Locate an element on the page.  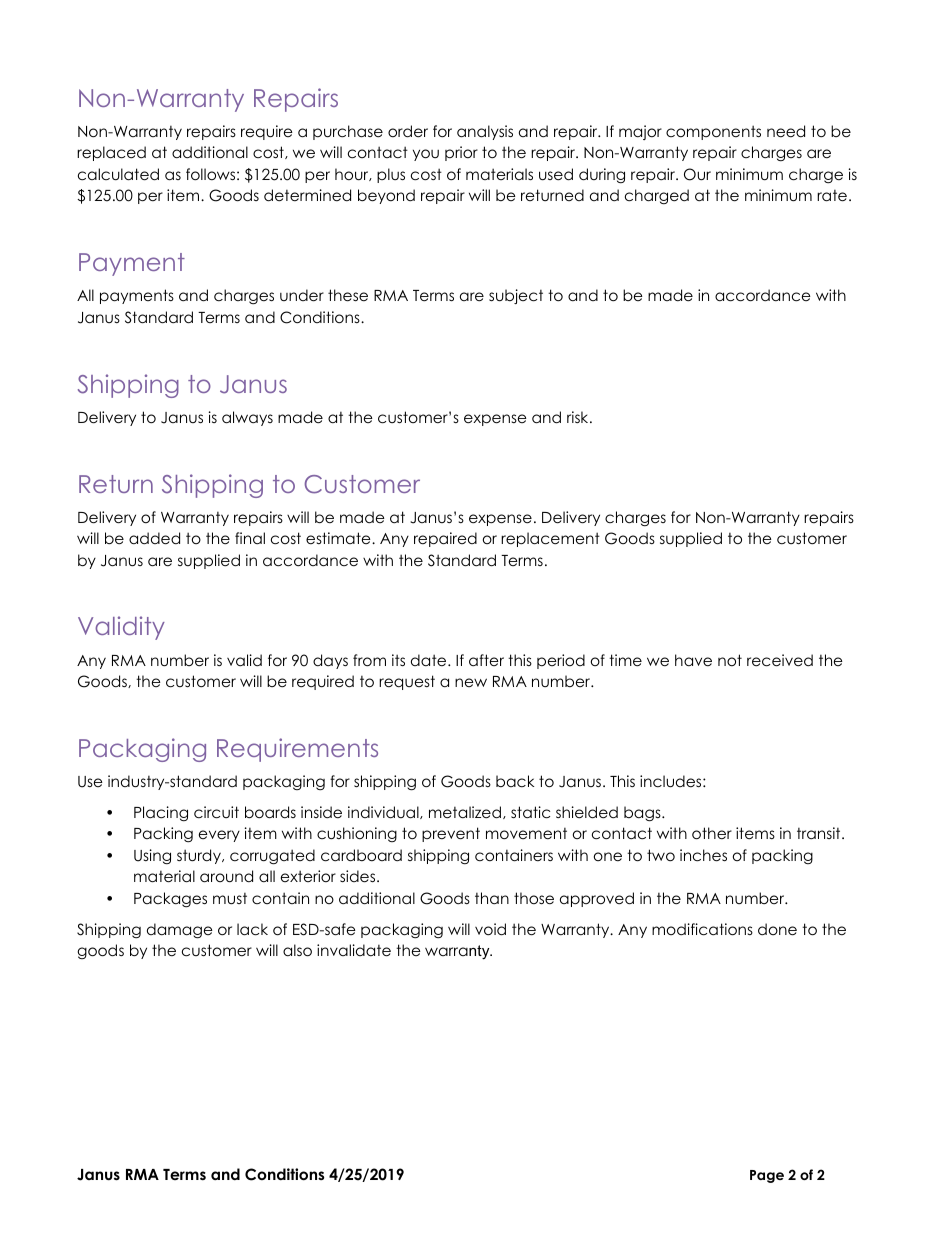
prior is located at coordinates (461, 153).
